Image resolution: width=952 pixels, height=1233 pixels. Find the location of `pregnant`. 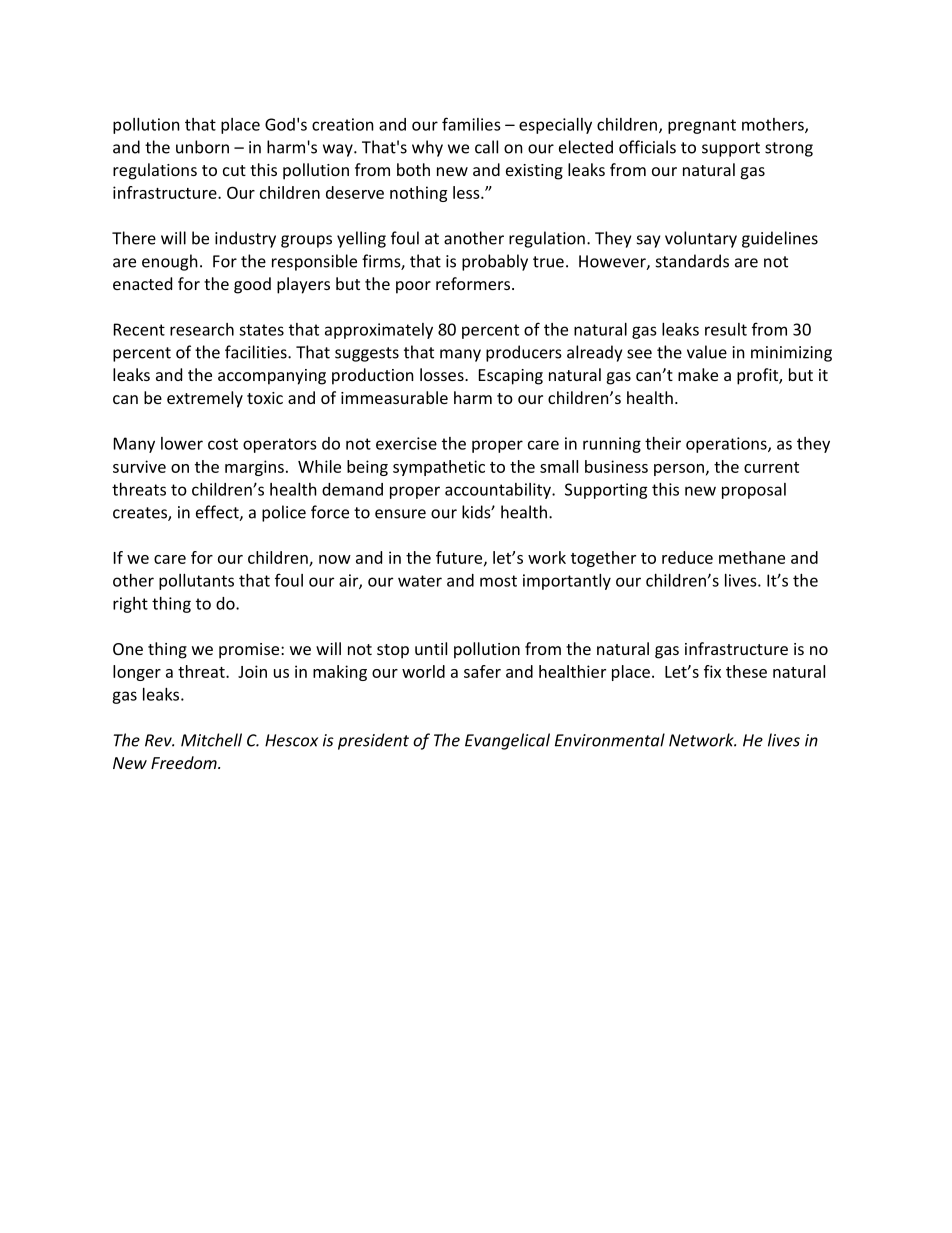

pregnant is located at coordinates (702, 126).
